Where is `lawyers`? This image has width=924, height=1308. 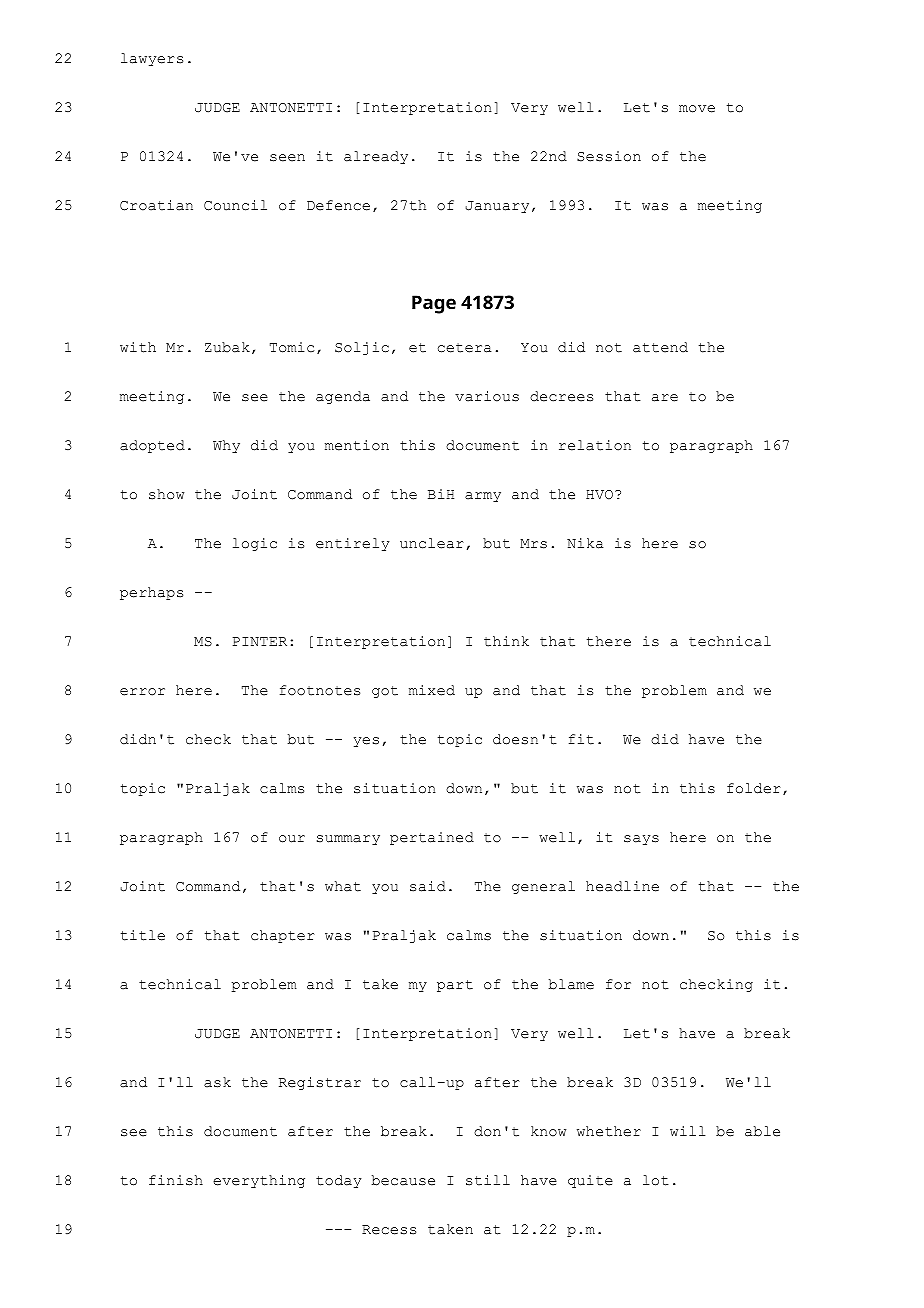
lawyers is located at coordinates (152, 59).
